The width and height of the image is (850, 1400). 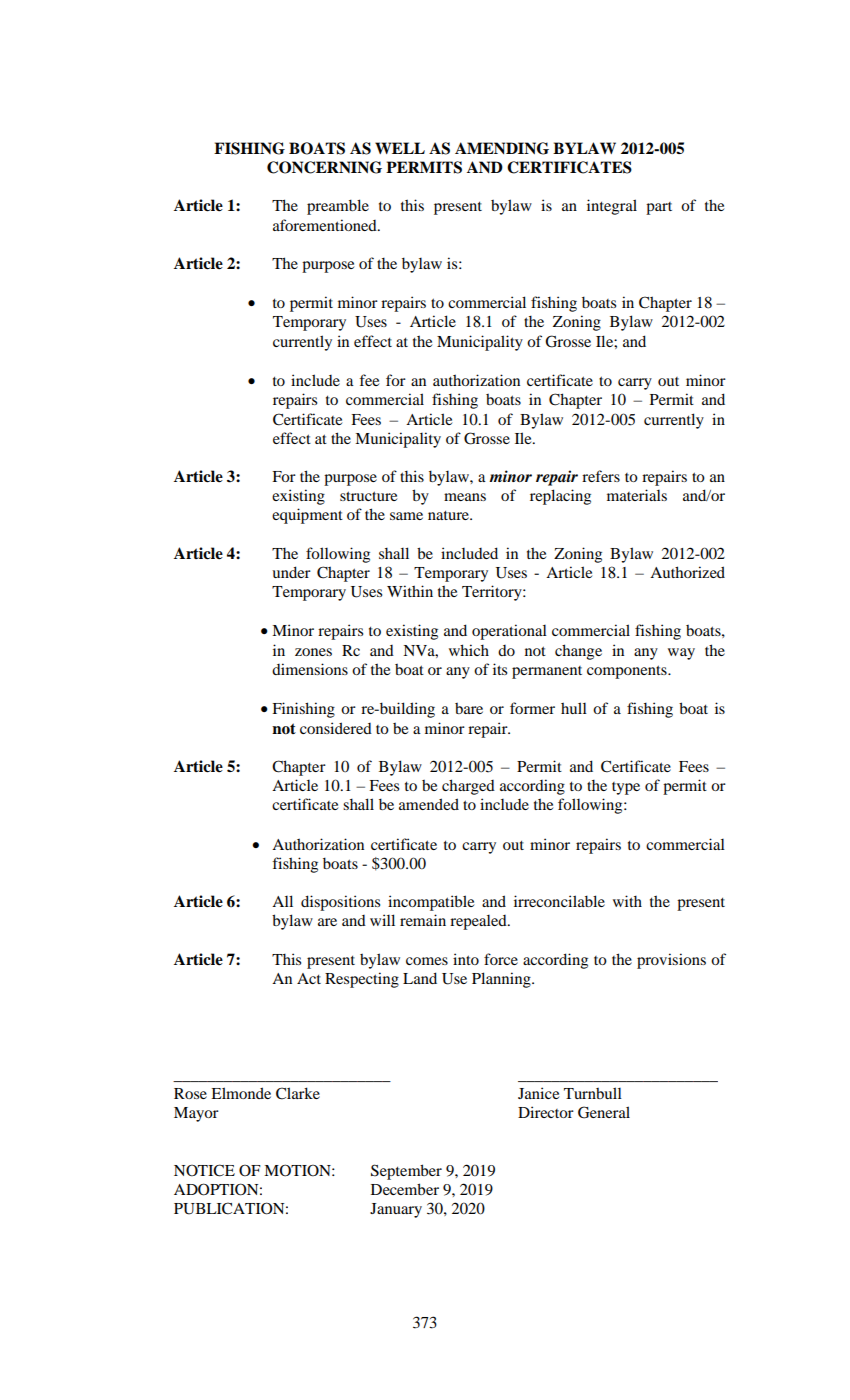 What do you see at coordinates (423, 920) in the image?
I see `remain` at bounding box center [423, 920].
